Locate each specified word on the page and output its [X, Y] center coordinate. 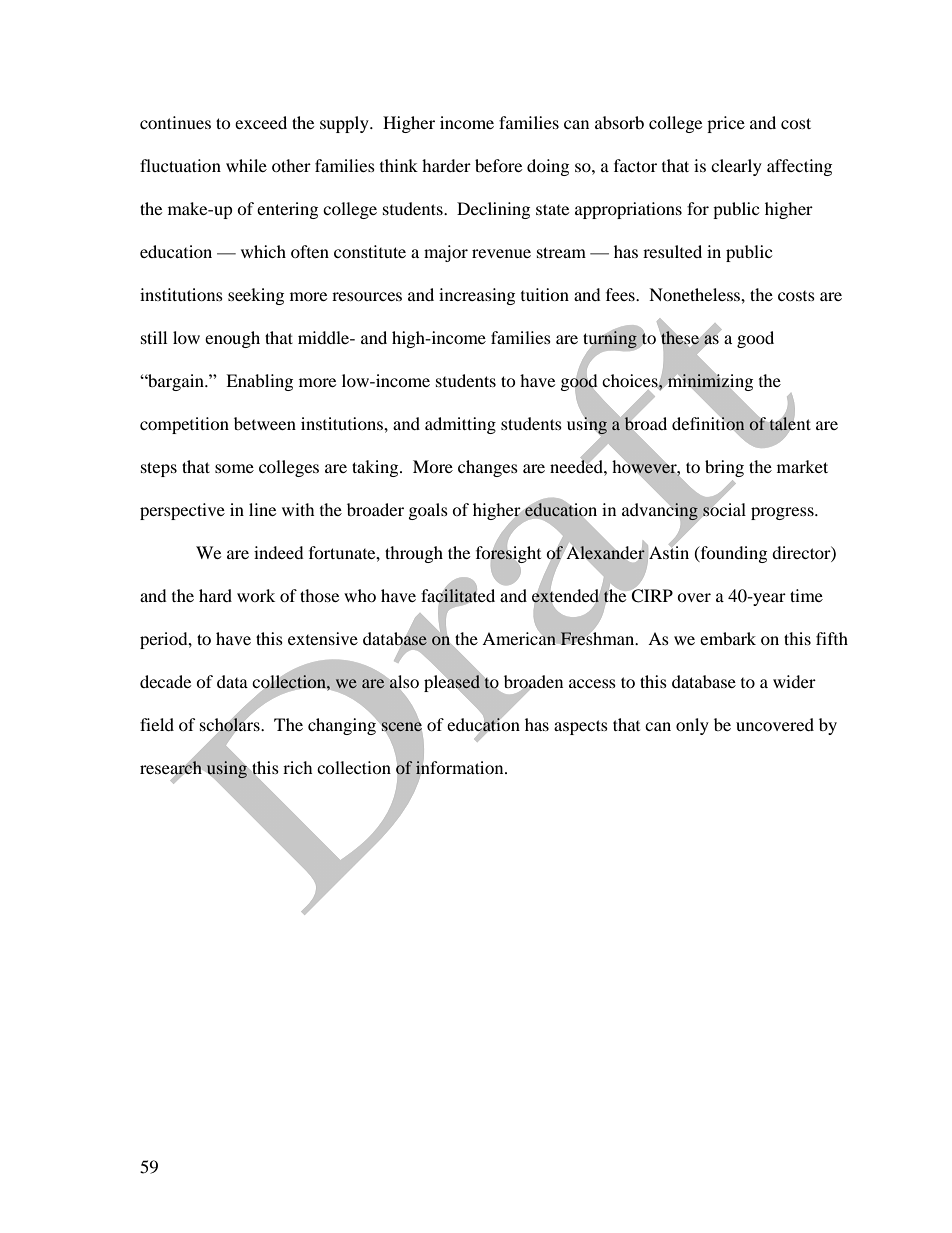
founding [732, 554]
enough [232, 339]
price [726, 124]
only [692, 726]
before [498, 165]
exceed [261, 122]
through [414, 554]
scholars [231, 724]
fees [621, 294]
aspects [581, 727]
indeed [279, 552]
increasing [477, 296]
